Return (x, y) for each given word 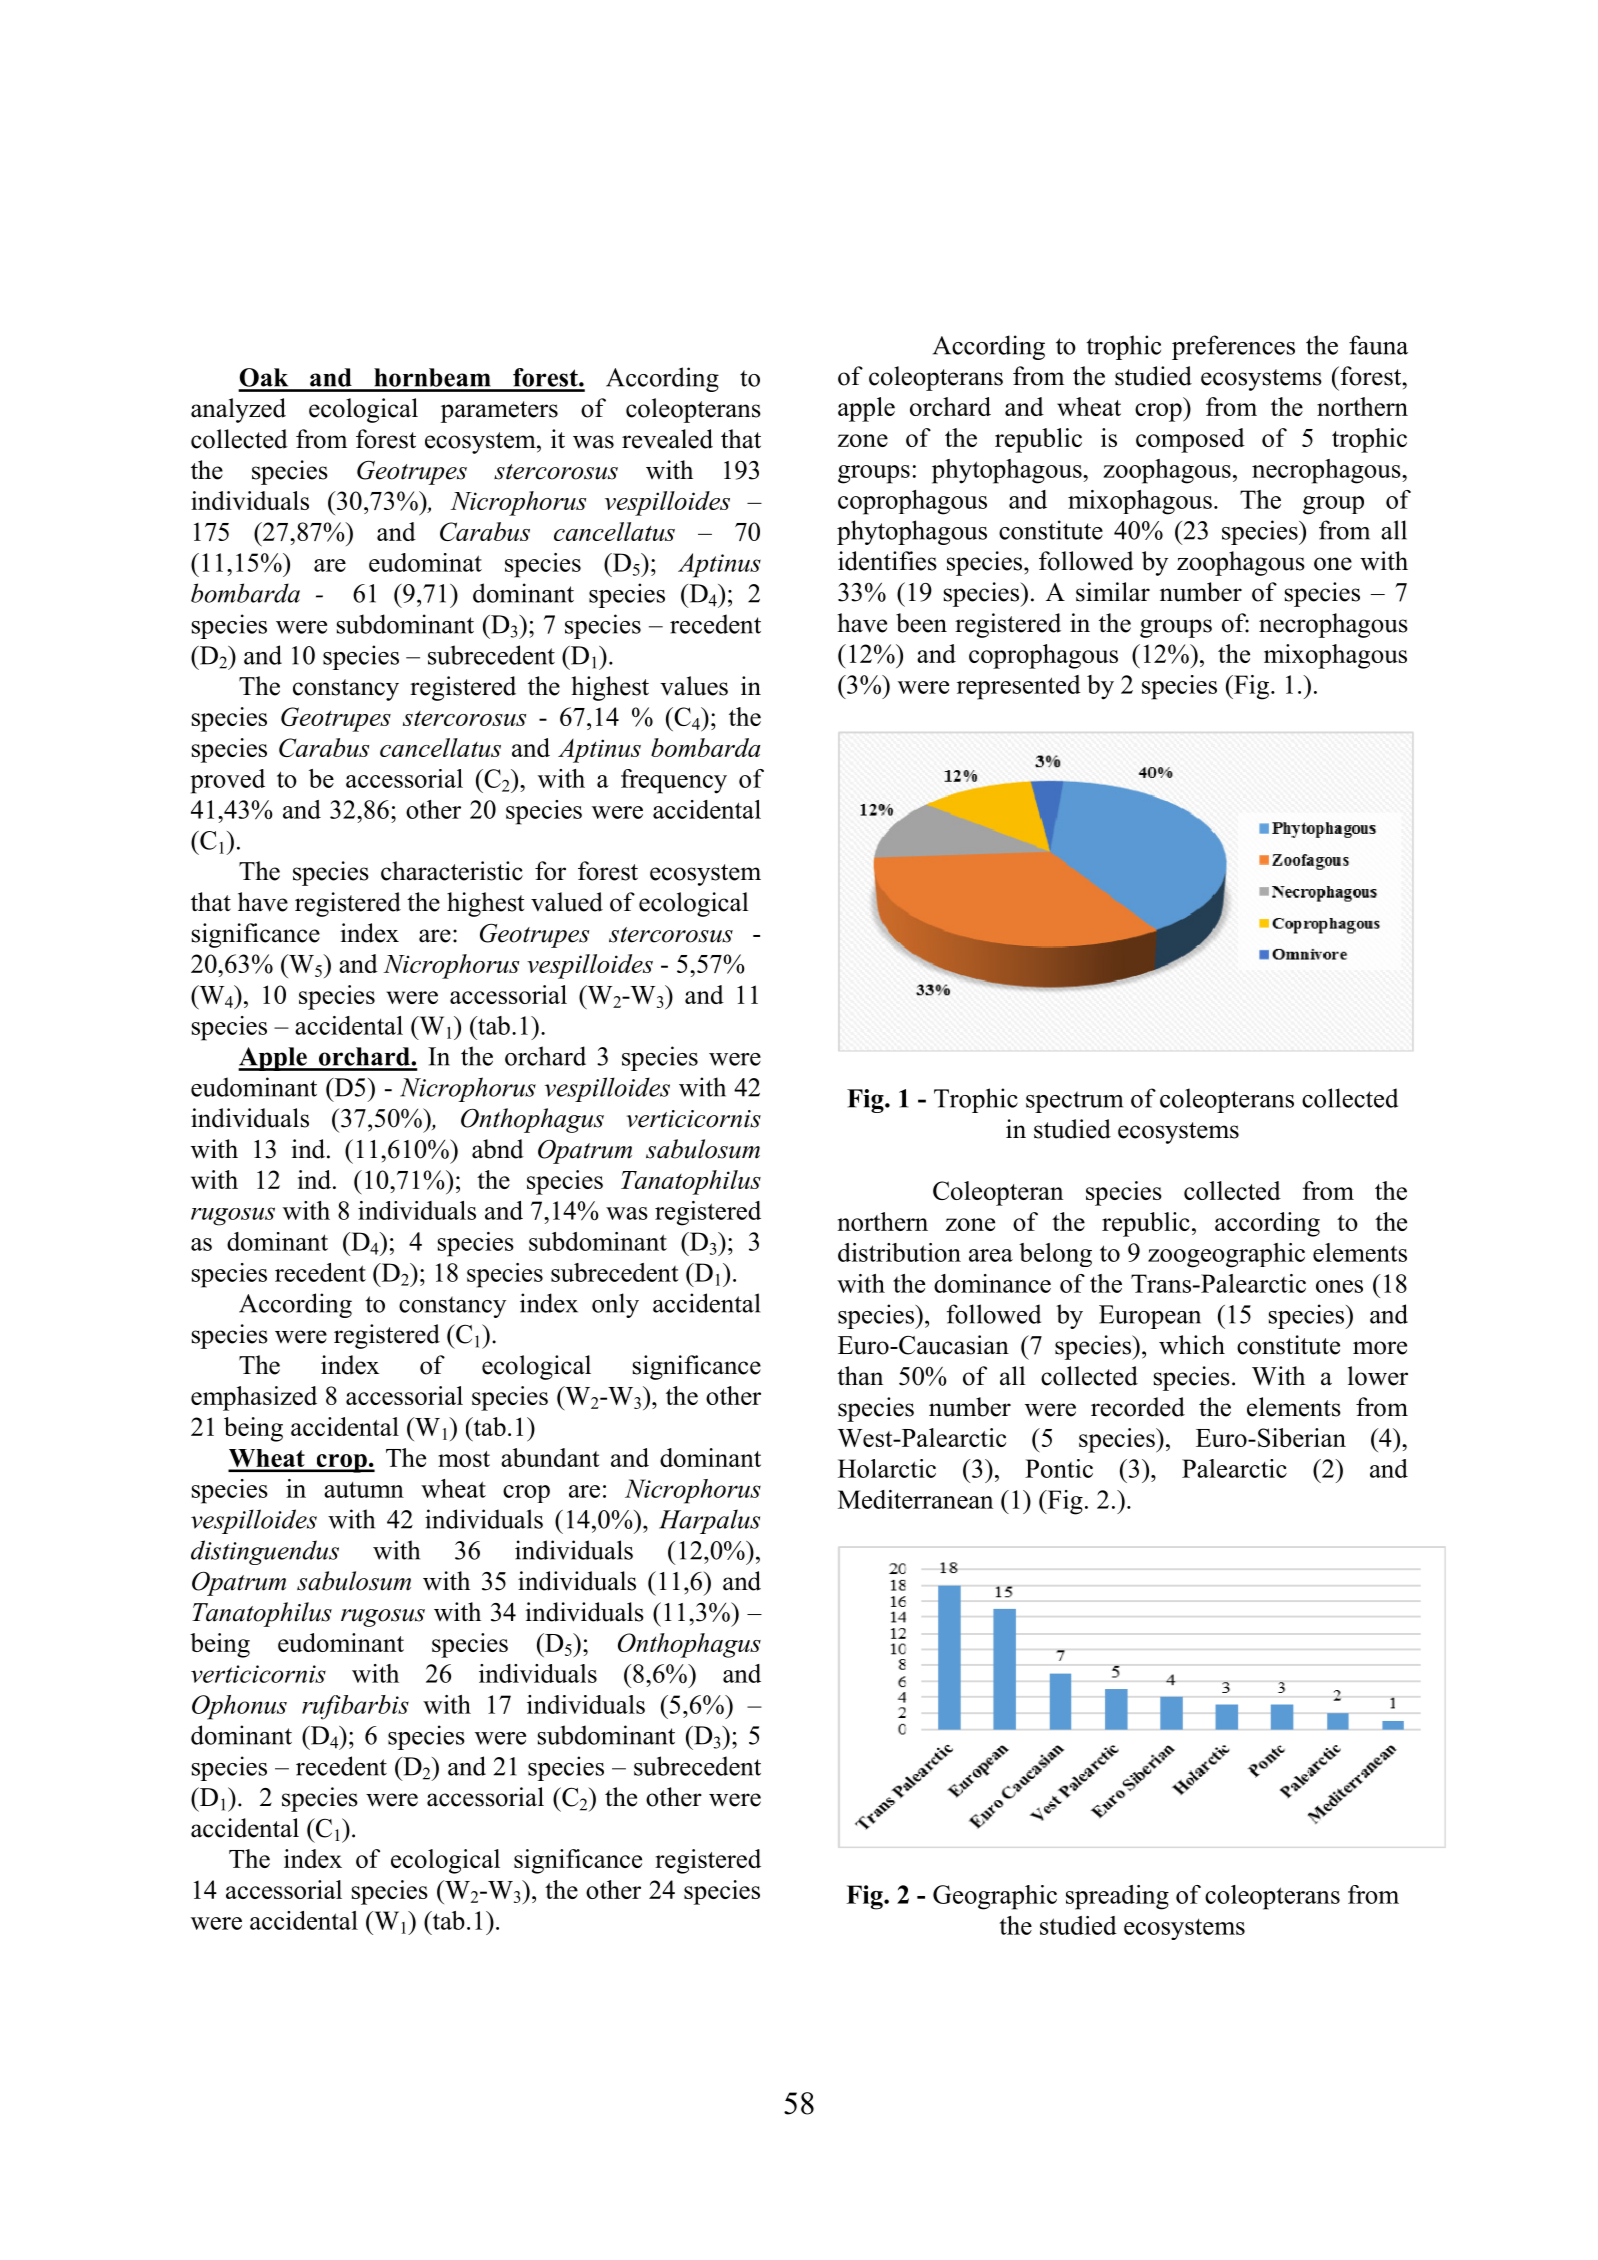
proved (227, 781)
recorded (1138, 1407)
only (615, 1305)
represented (1019, 687)
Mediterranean (915, 1499)
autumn (364, 1489)
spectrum (1074, 1102)
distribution (899, 1252)
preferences (1233, 347)
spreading (1117, 1897)
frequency (674, 781)
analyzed (238, 410)
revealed (667, 439)
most (464, 1459)
